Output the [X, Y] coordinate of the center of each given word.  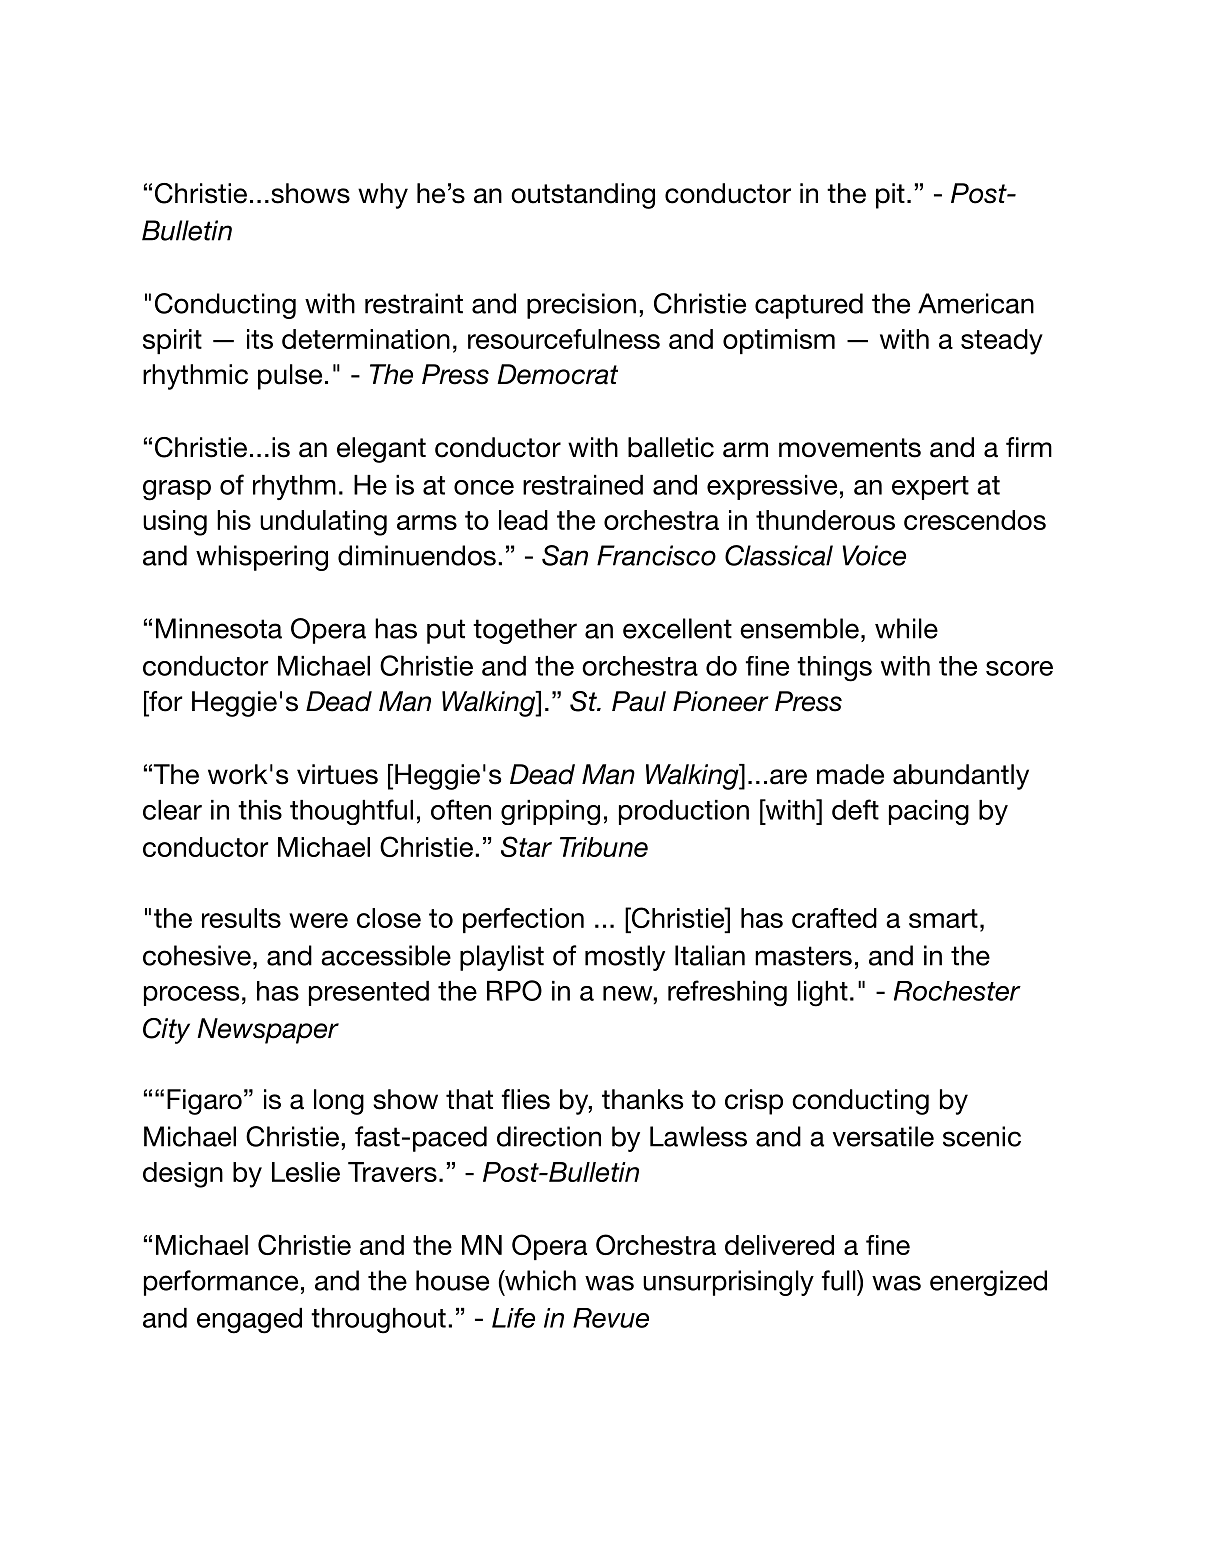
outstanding [583, 196]
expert [930, 488]
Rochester [957, 991]
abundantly [961, 777]
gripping [550, 812]
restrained [583, 485]
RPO [514, 990]
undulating [323, 523]
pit [890, 196]
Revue [611, 1318]
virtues [337, 774]
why [383, 196]
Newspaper [268, 1031]
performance [221, 1283]
